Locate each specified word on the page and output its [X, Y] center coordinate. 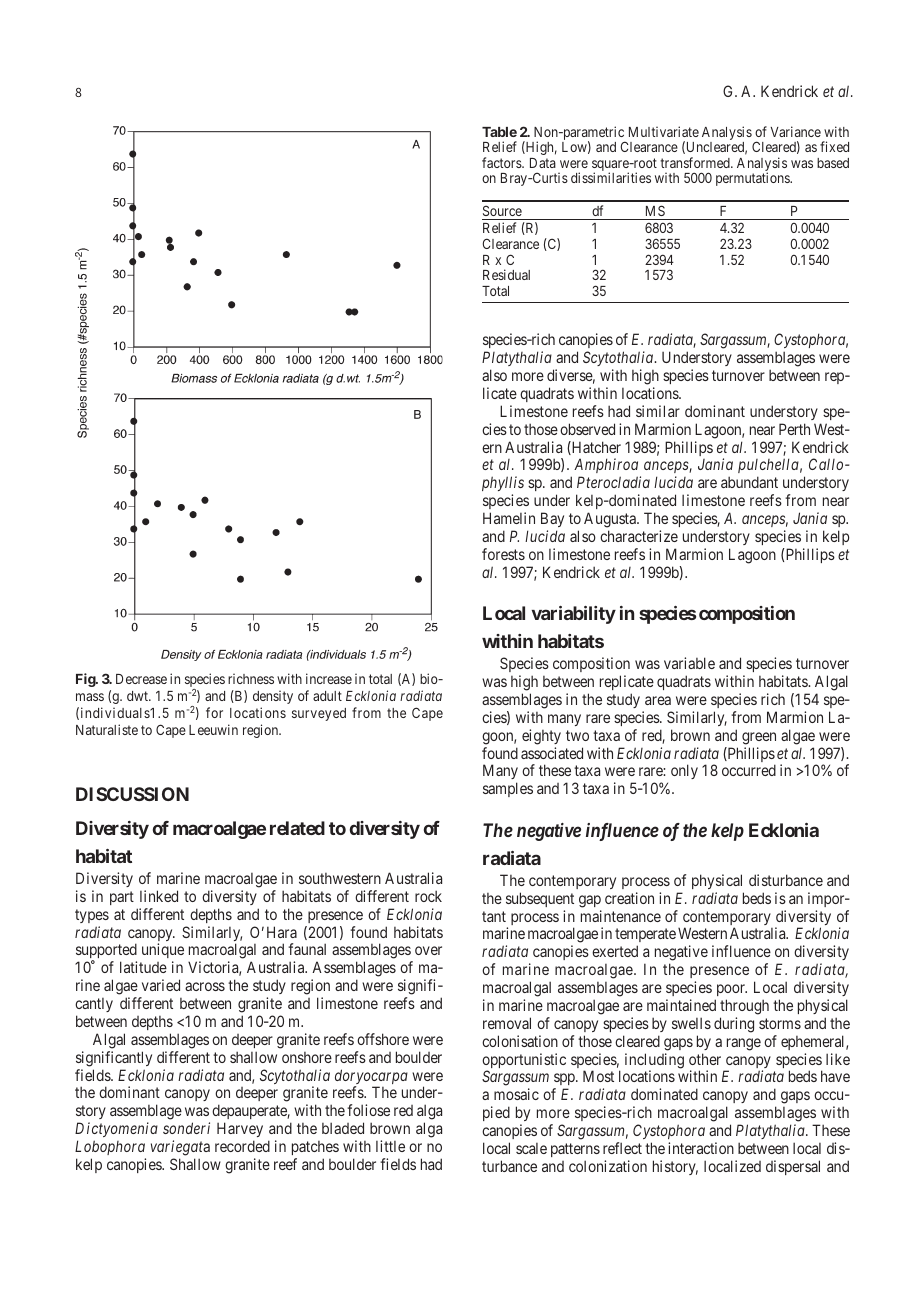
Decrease [141, 679]
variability [573, 615]
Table [499, 132]
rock [428, 896]
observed [587, 429]
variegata [180, 1148]
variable [689, 663]
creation [629, 898]
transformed [696, 162]
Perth [794, 429]
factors [502, 162]
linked [159, 896]
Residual [506, 274]
